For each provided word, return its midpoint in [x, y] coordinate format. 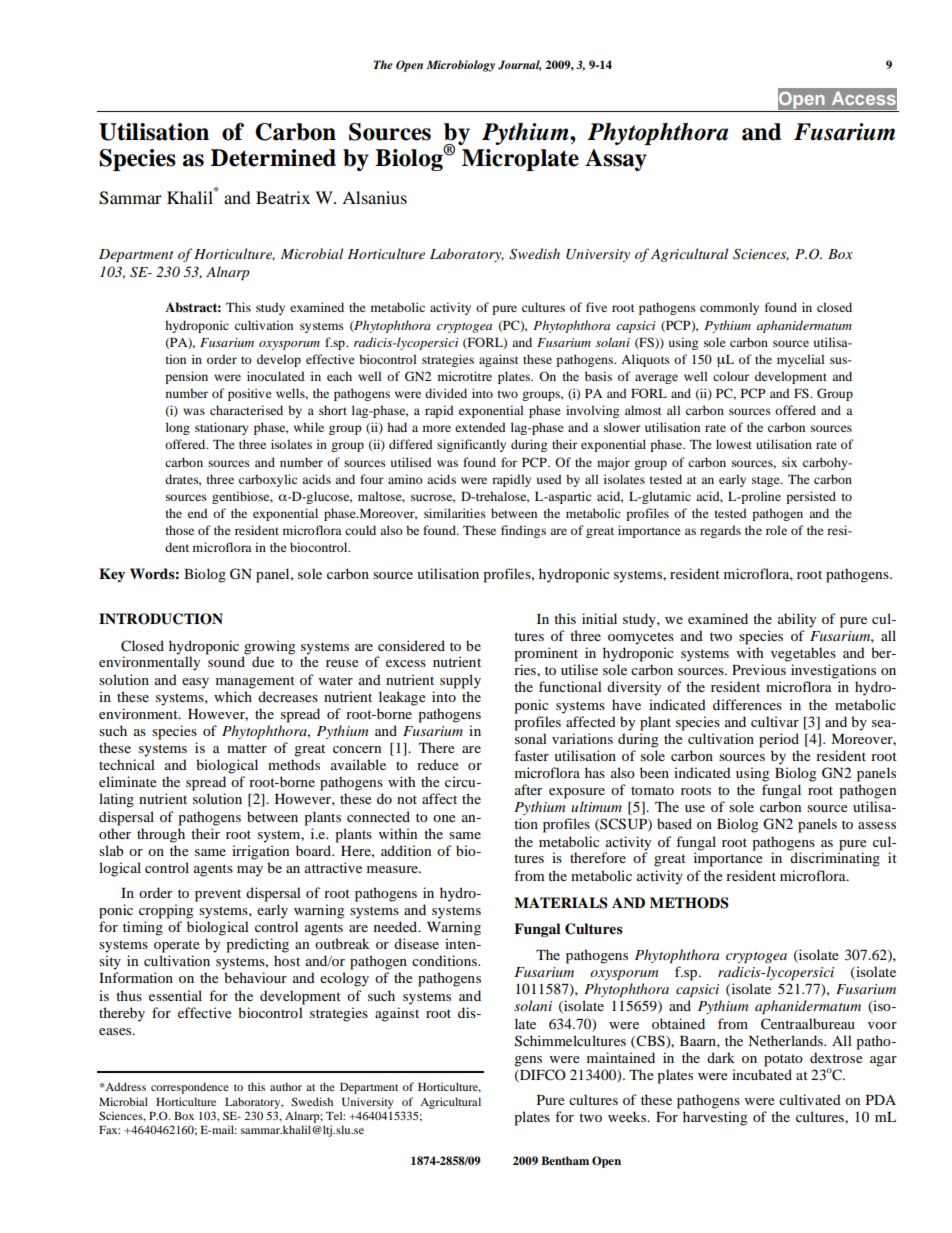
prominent [546, 654]
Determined [273, 158]
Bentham [565, 1160]
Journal [519, 65]
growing [269, 647]
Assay [616, 160]
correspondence [190, 1088]
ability [797, 620]
